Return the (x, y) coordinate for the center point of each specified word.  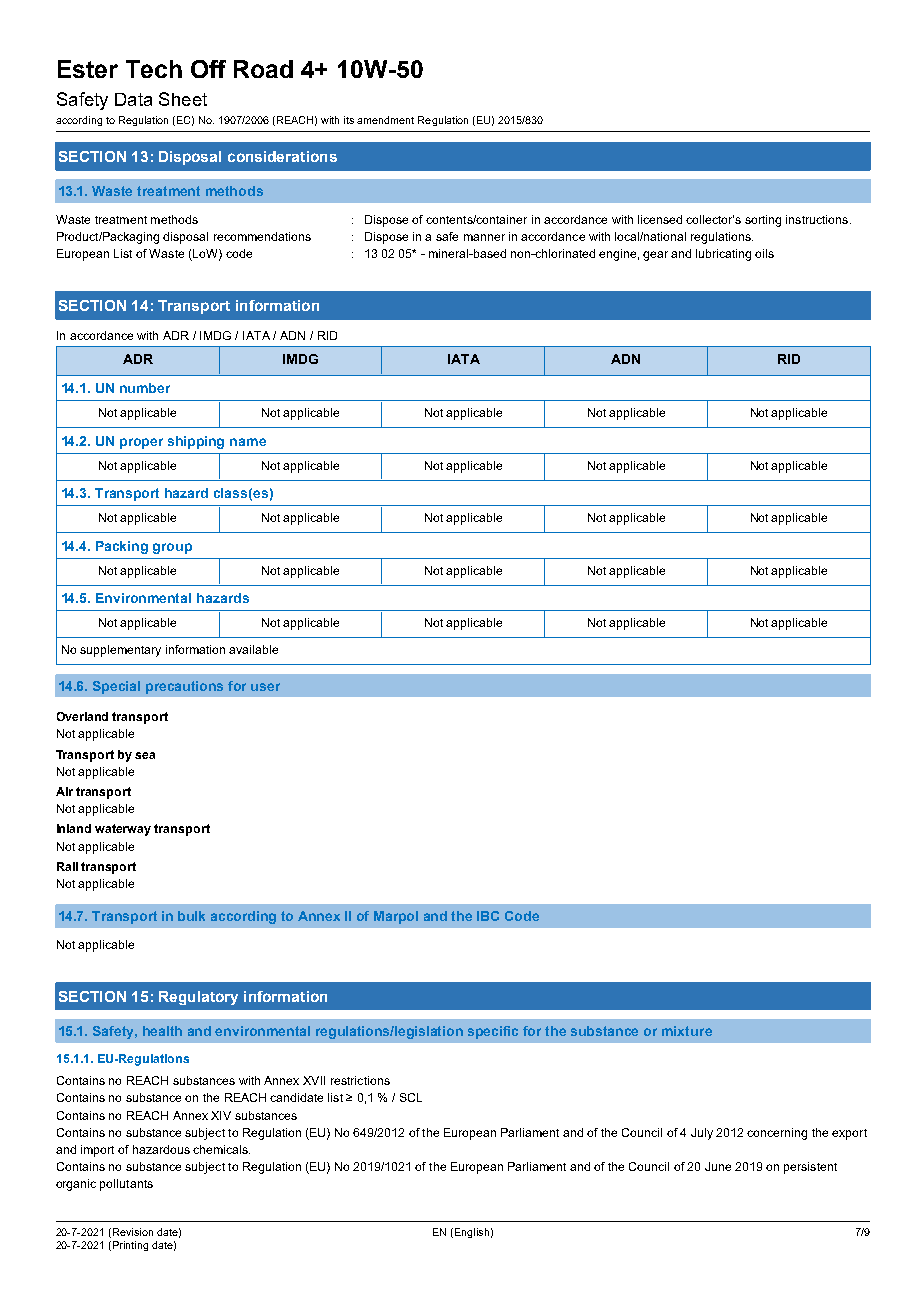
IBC (488, 916)
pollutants (126, 1185)
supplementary (120, 651)
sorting (763, 221)
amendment (385, 120)
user (265, 687)
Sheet (183, 99)
